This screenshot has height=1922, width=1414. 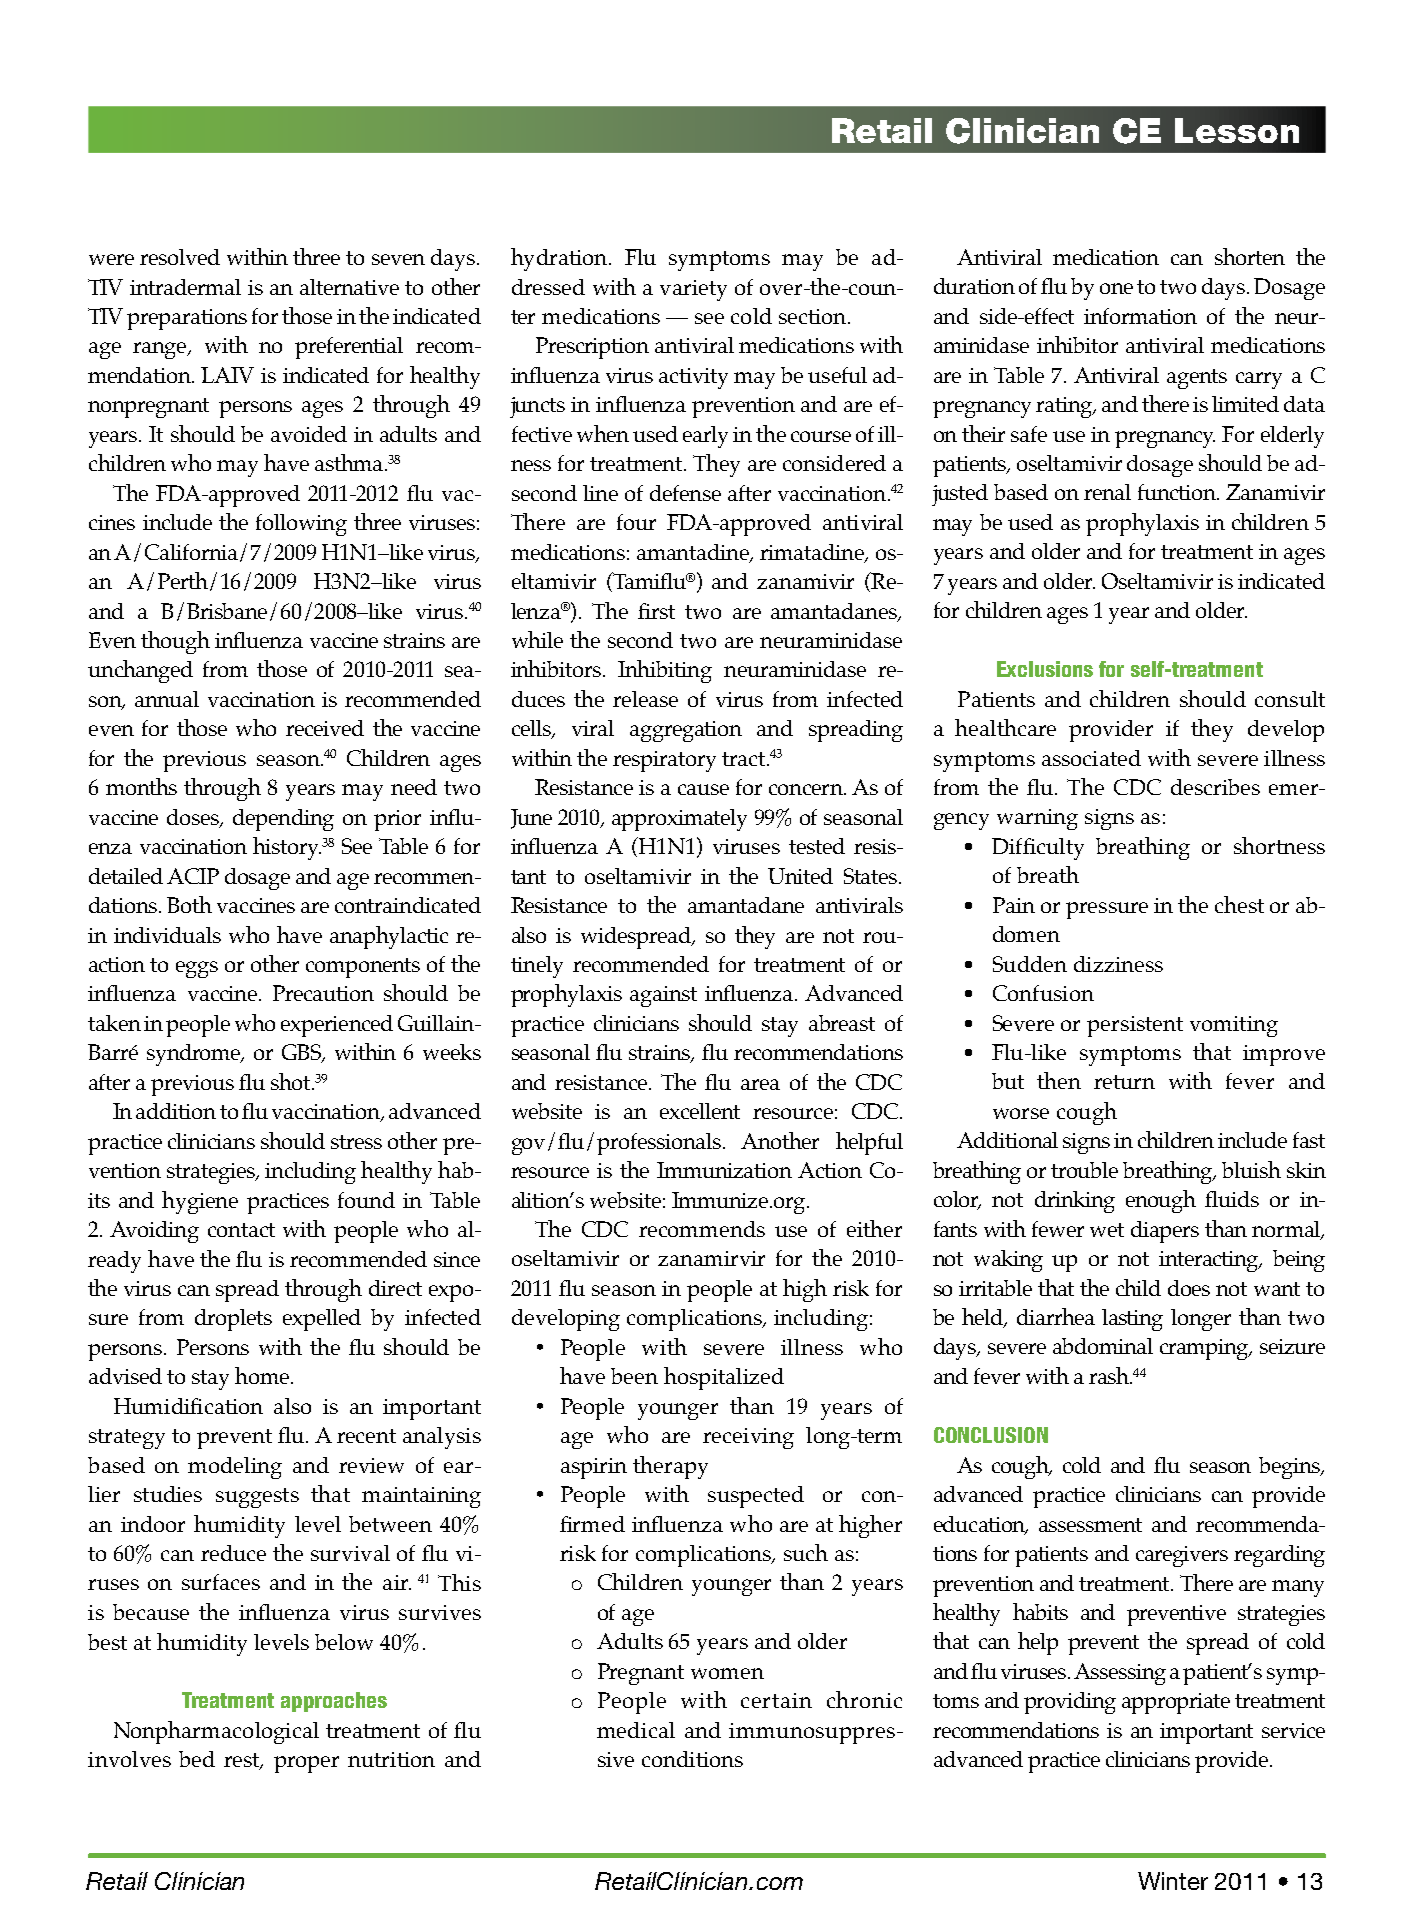 What do you see at coordinates (724, 1170) in the screenshot?
I see `Immunization` at bounding box center [724, 1170].
